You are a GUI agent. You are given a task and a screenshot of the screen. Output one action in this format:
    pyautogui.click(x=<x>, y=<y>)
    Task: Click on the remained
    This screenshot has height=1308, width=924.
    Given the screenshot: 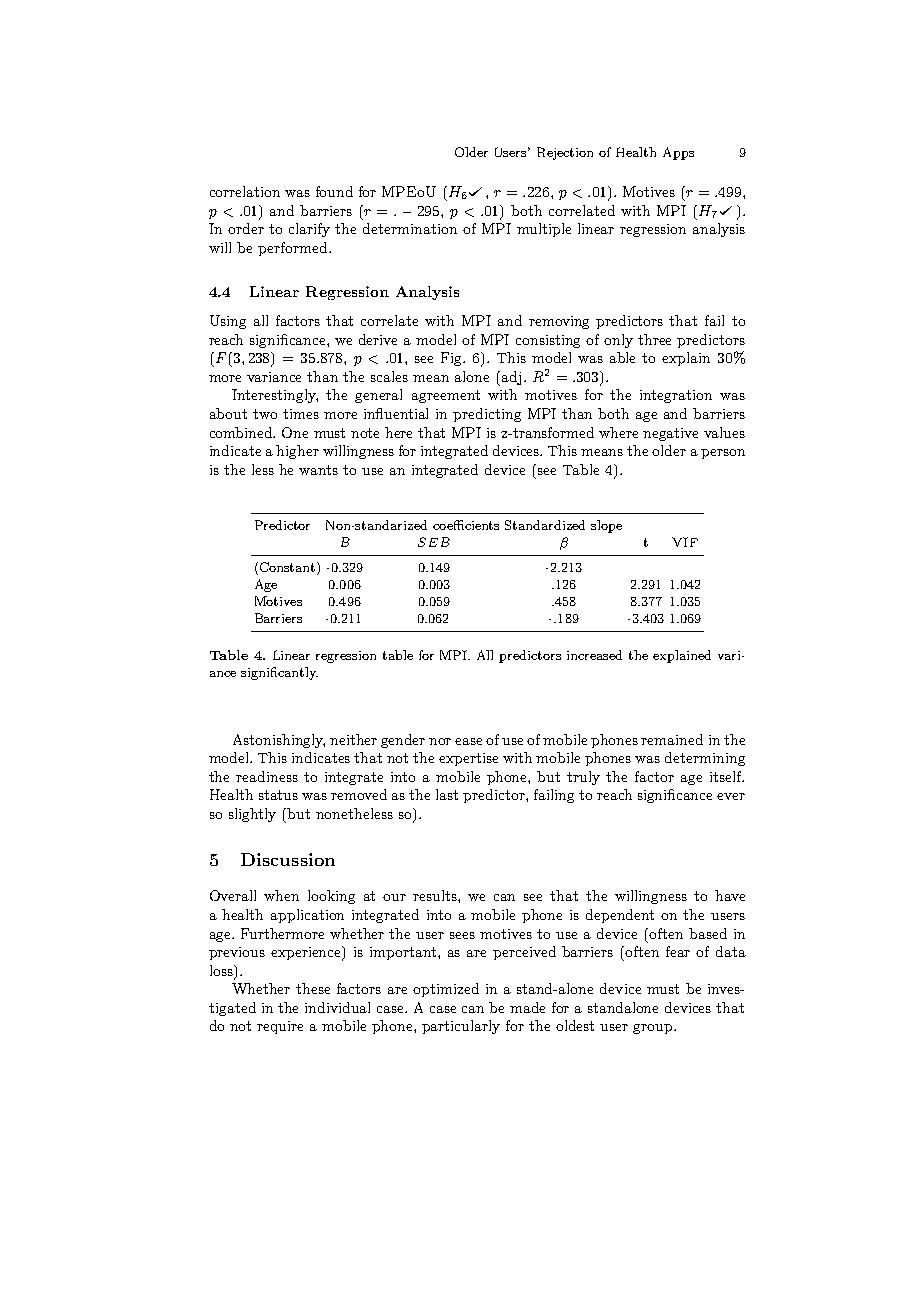 What is the action you would take?
    pyautogui.click(x=672, y=739)
